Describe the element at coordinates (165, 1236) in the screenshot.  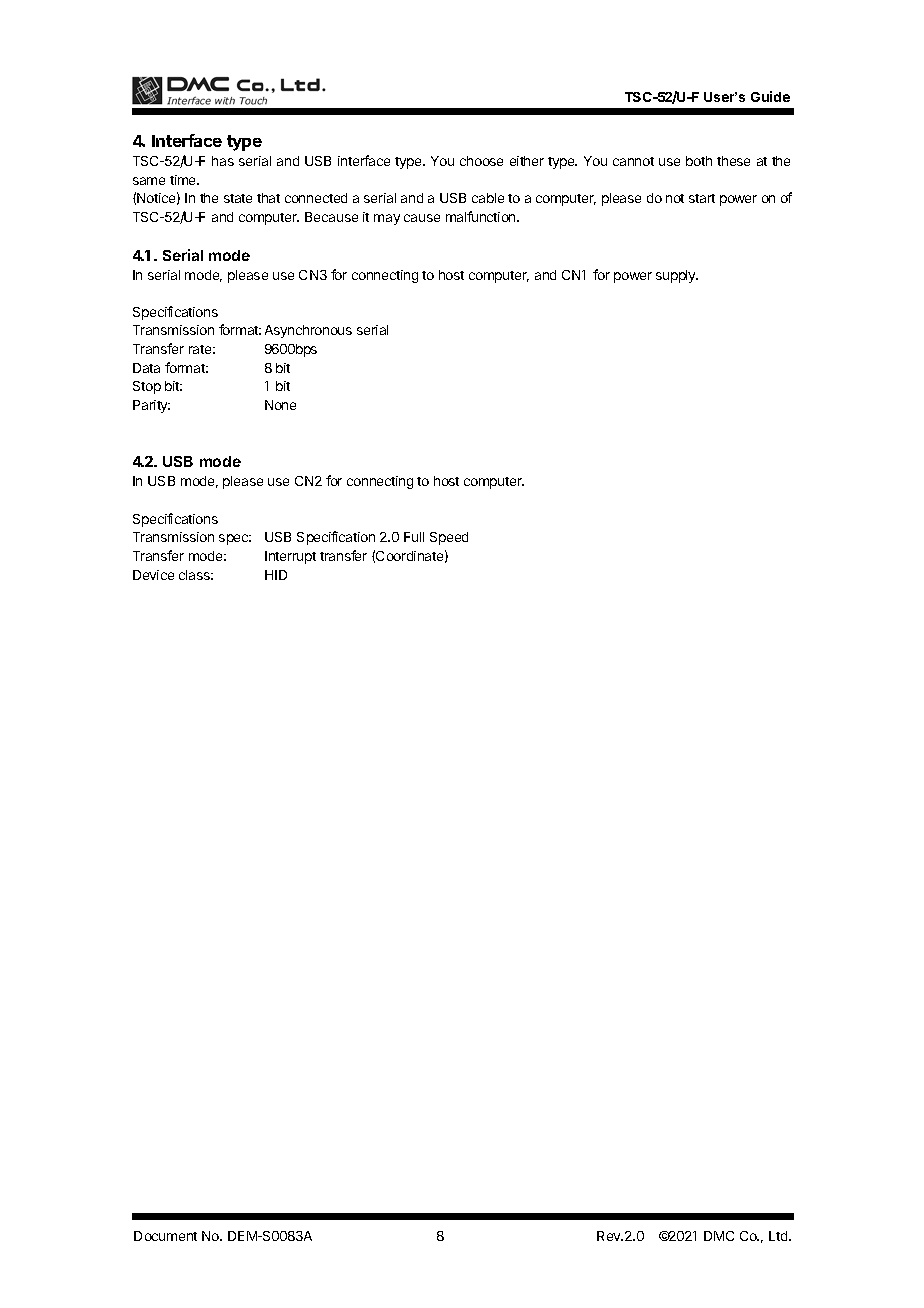
I see `Document` at that location.
